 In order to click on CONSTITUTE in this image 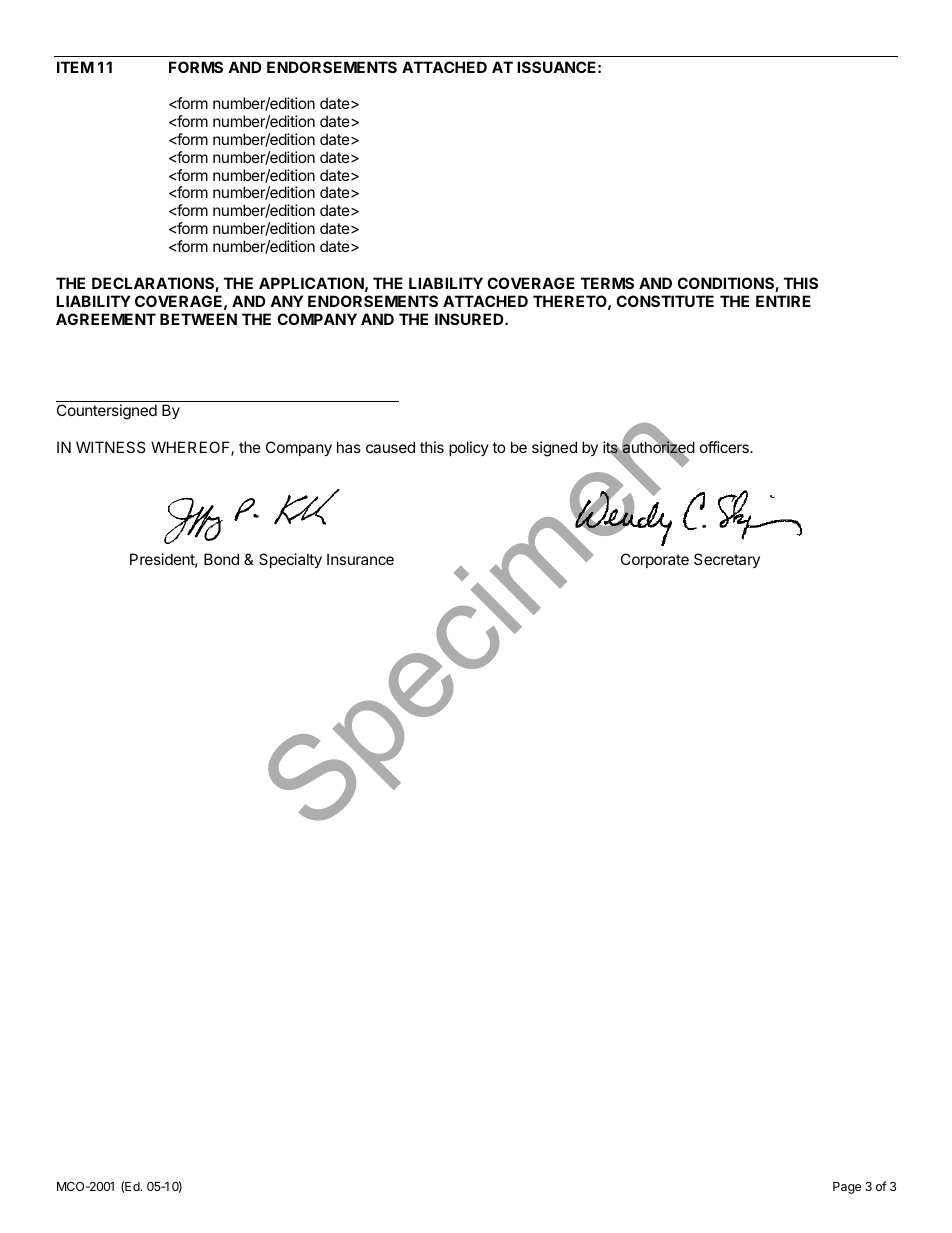, I will do `click(665, 301)`.
